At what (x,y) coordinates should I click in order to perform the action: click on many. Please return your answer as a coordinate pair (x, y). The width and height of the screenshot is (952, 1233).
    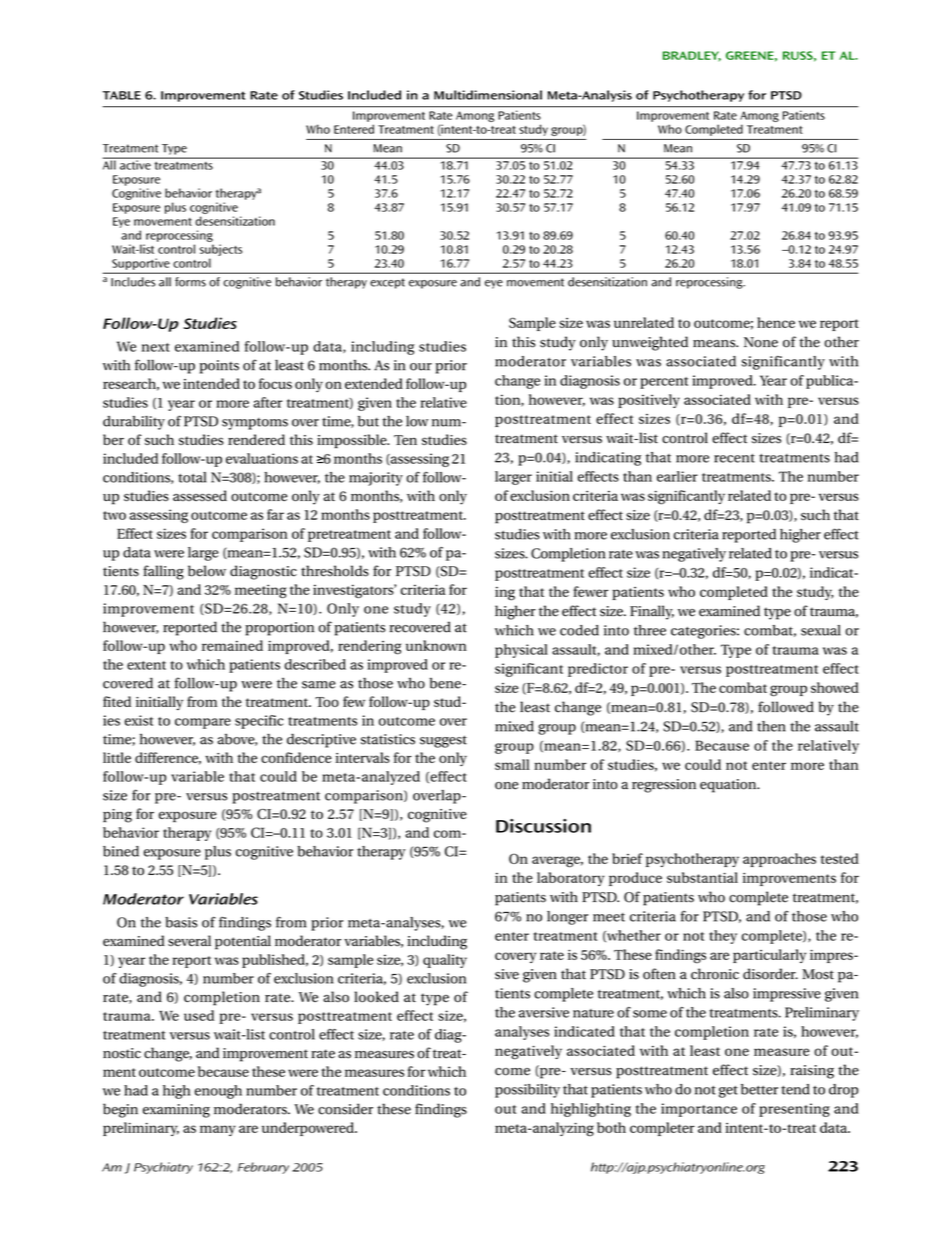
    Looking at the image, I should click on (218, 1130).
